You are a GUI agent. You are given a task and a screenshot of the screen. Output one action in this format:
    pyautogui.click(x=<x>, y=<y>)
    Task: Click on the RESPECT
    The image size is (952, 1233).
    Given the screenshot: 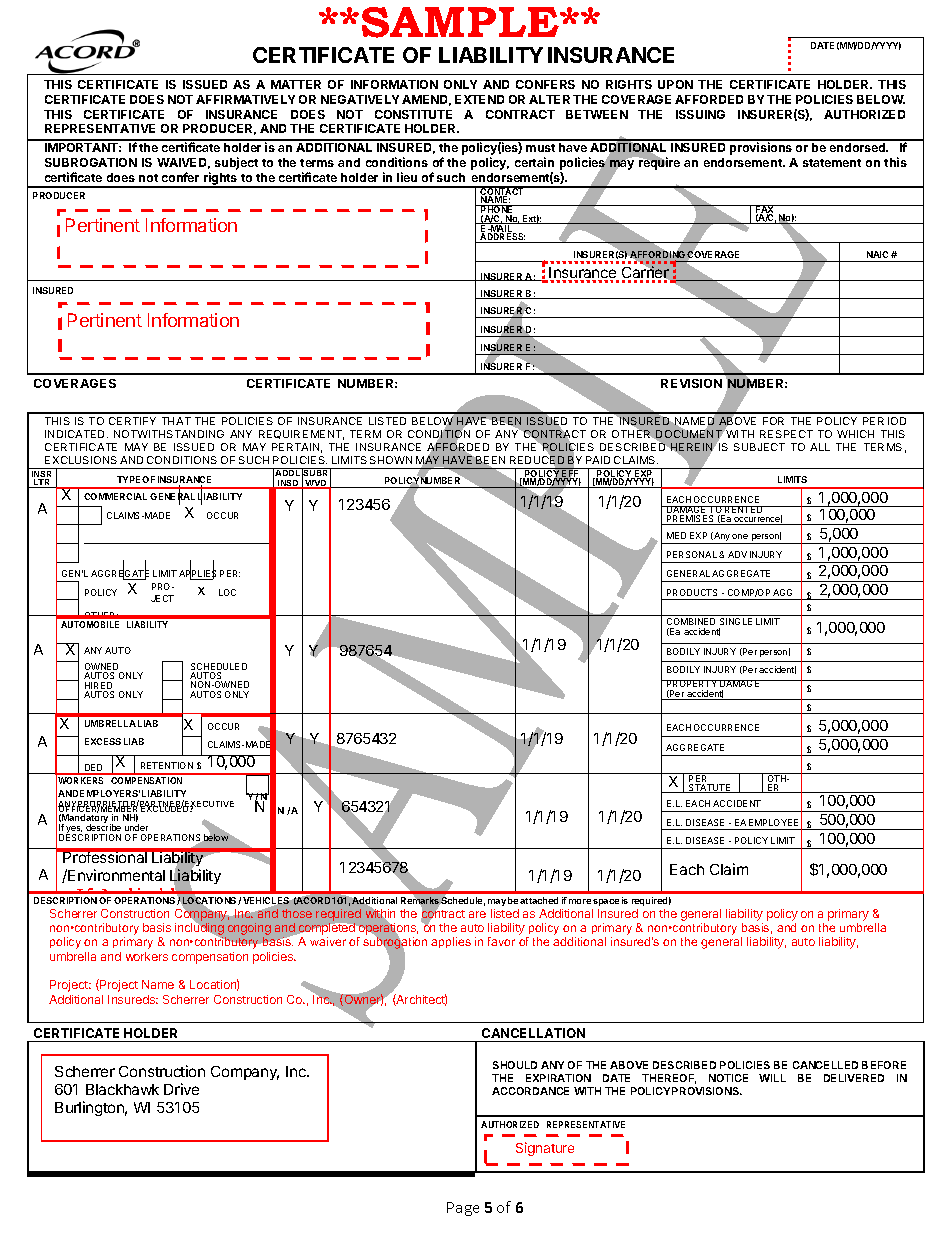 What is the action you would take?
    pyautogui.click(x=786, y=434)
